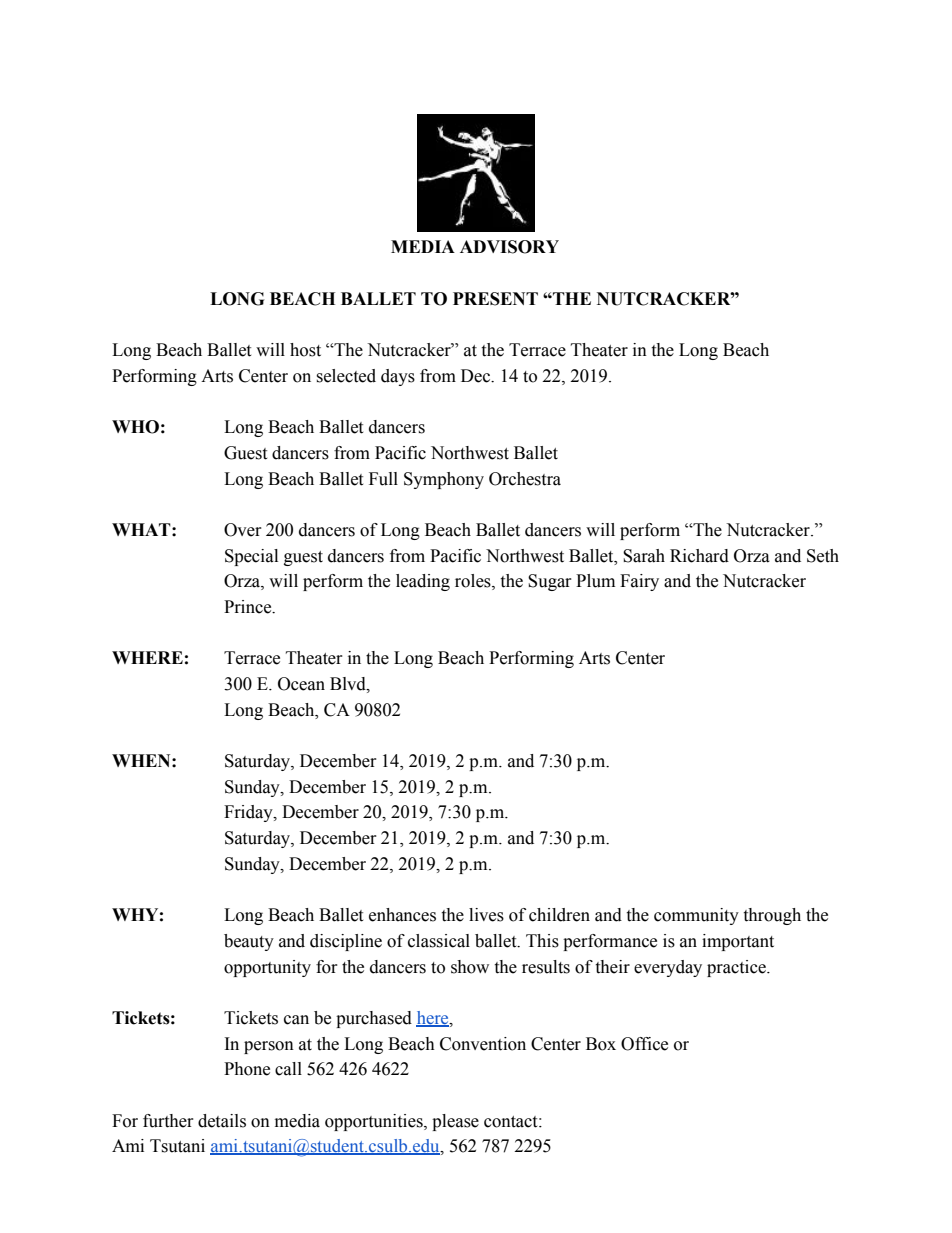  Describe the element at coordinates (305, 350) in the image. I see `host` at that location.
